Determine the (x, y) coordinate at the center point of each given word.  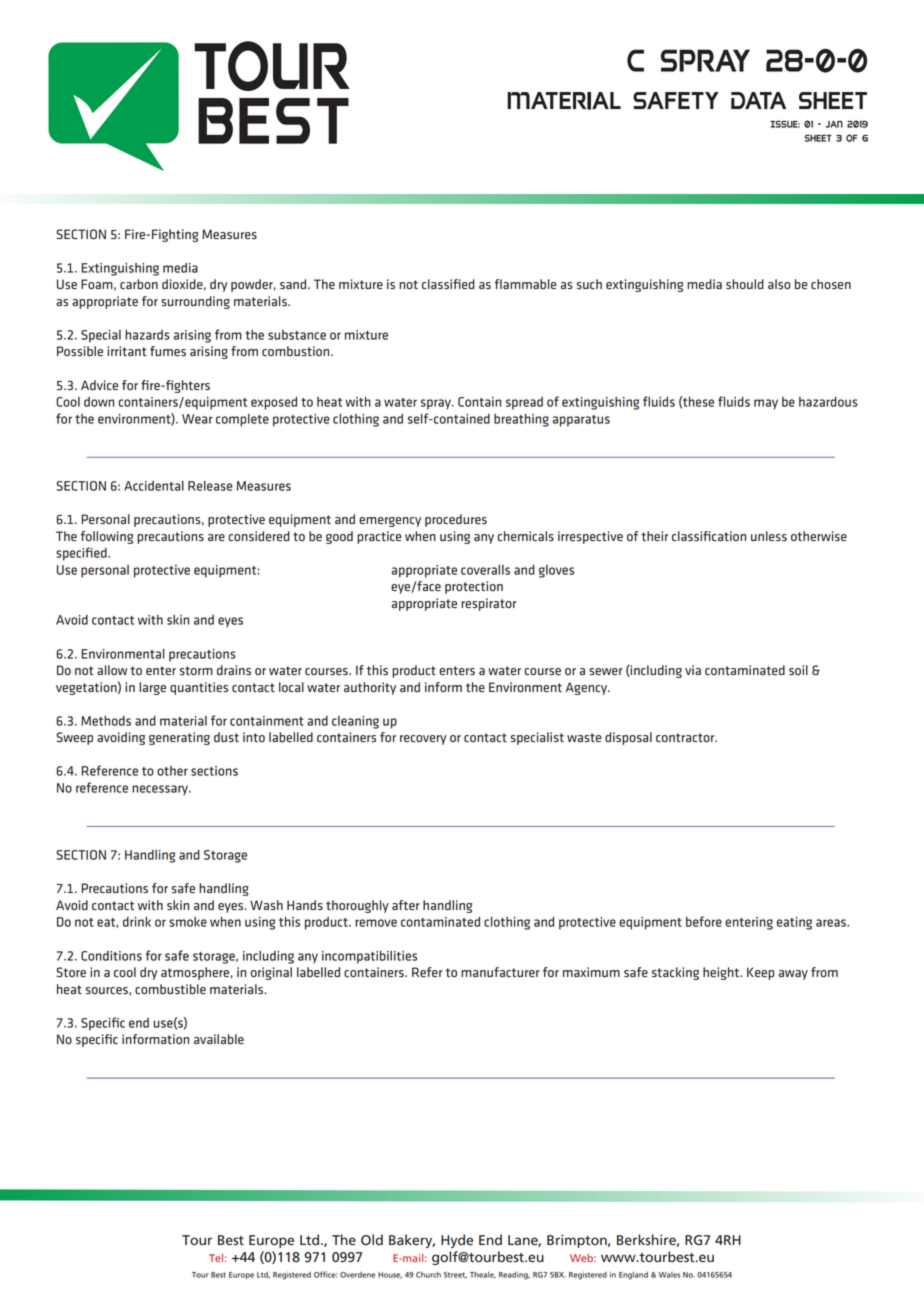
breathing (521, 420)
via (693, 670)
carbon (139, 284)
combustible (170, 989)
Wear (197, 419)
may (766, 404)
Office (325, 1274)
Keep (760, 973)
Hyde (457, 1241)
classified (448, 284)
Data (758, 100)
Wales (669, 1275)
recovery (423, 740)
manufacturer (500, 972)
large (152, 688)
